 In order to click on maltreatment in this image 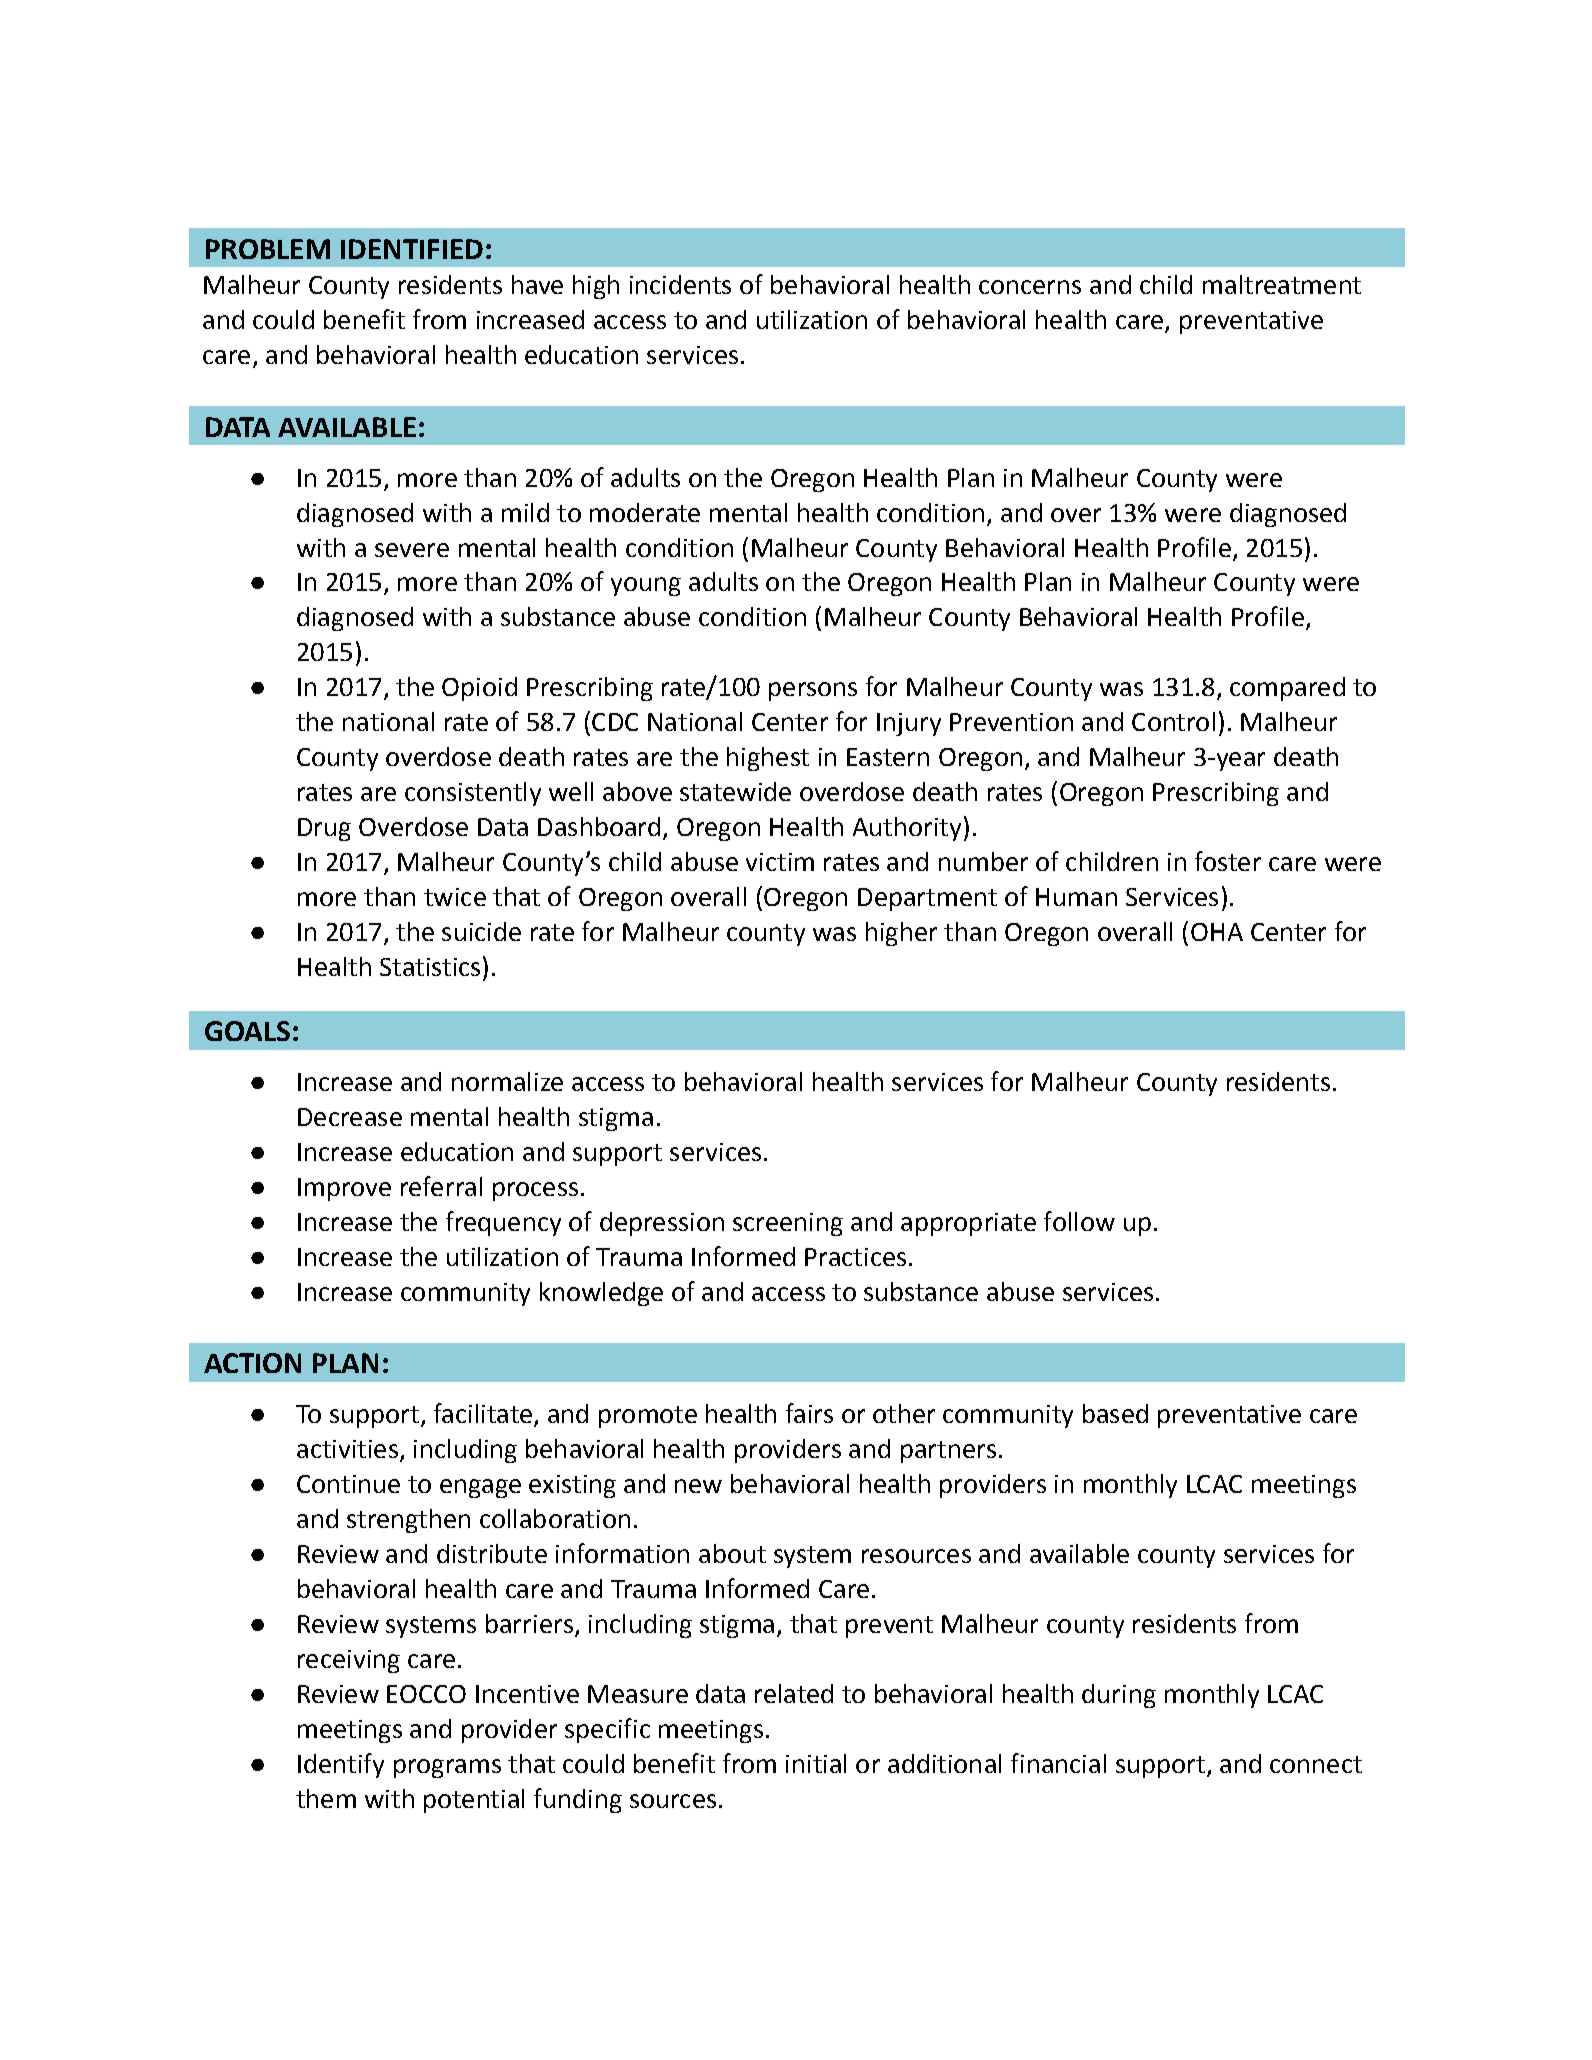, I will do `click(1282, 284)`.
